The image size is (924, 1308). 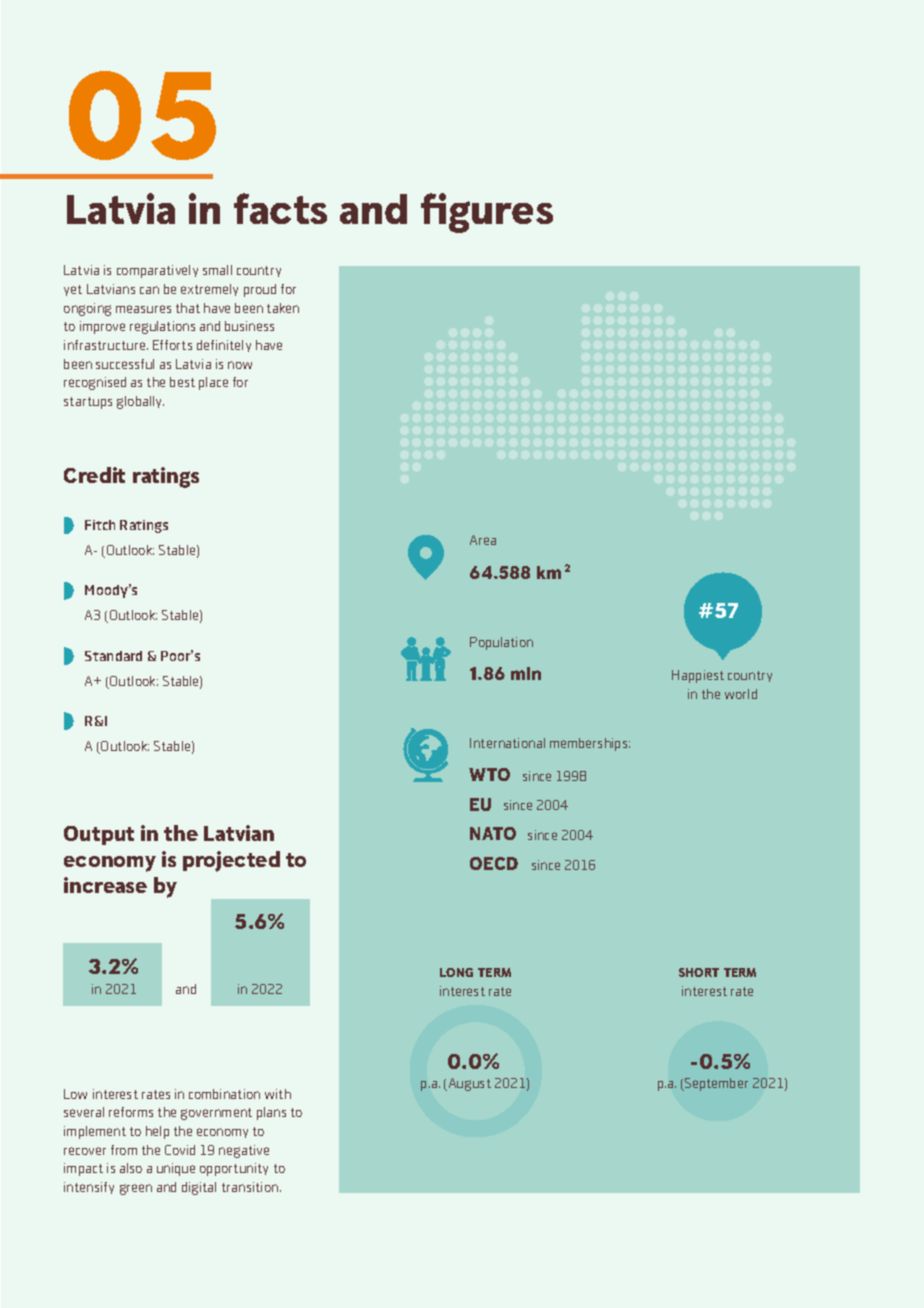 I want to click on also, so click(x=131, y=1168).
